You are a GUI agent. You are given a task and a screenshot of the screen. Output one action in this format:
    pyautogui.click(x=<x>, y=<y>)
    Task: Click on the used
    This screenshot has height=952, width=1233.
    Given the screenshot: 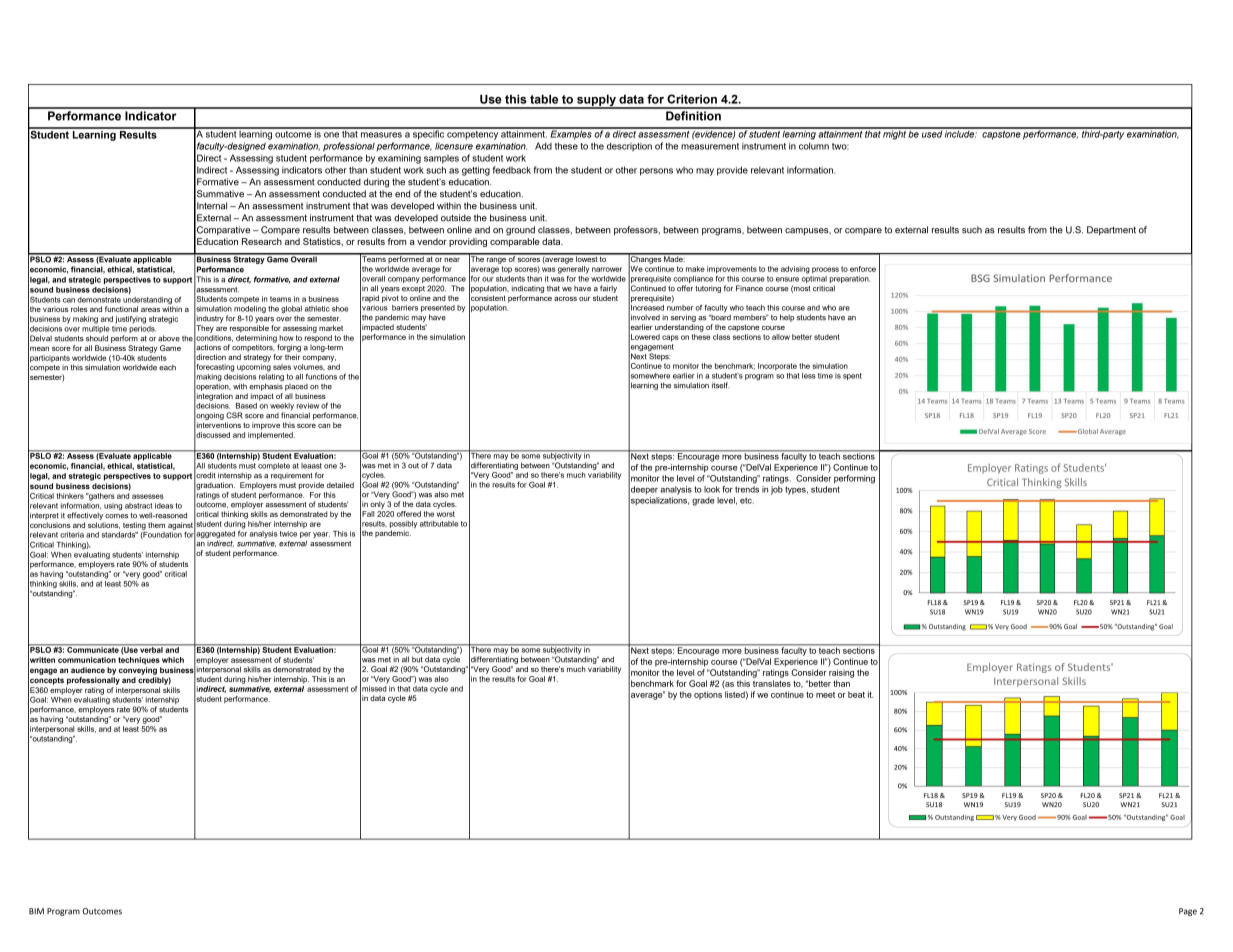 What is the action you would take?
    pyautogui.click(x=932, y=133)
